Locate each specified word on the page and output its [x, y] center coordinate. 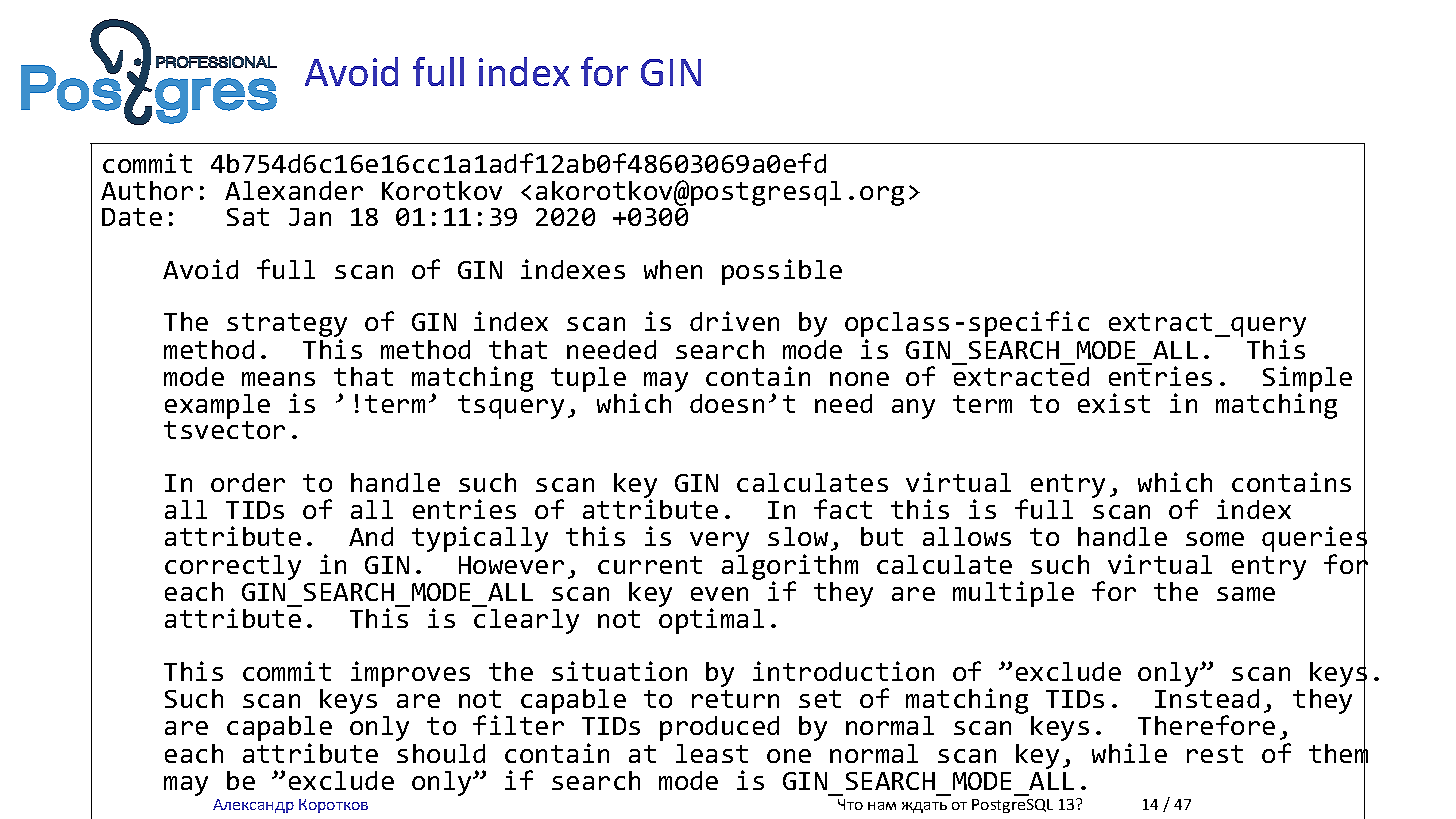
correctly [233, 567]
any [913, 409]
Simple [1307, 380]
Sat [248, 217]
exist [1114, 403]
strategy [287, 326]
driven [734, 321]
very [719, 542]
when [673, 269]
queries [1314, 540]
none [859, 379]
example [217, 408]
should [441, 753]
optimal [711, 620]
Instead [1207, 697]
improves [410, 674]
